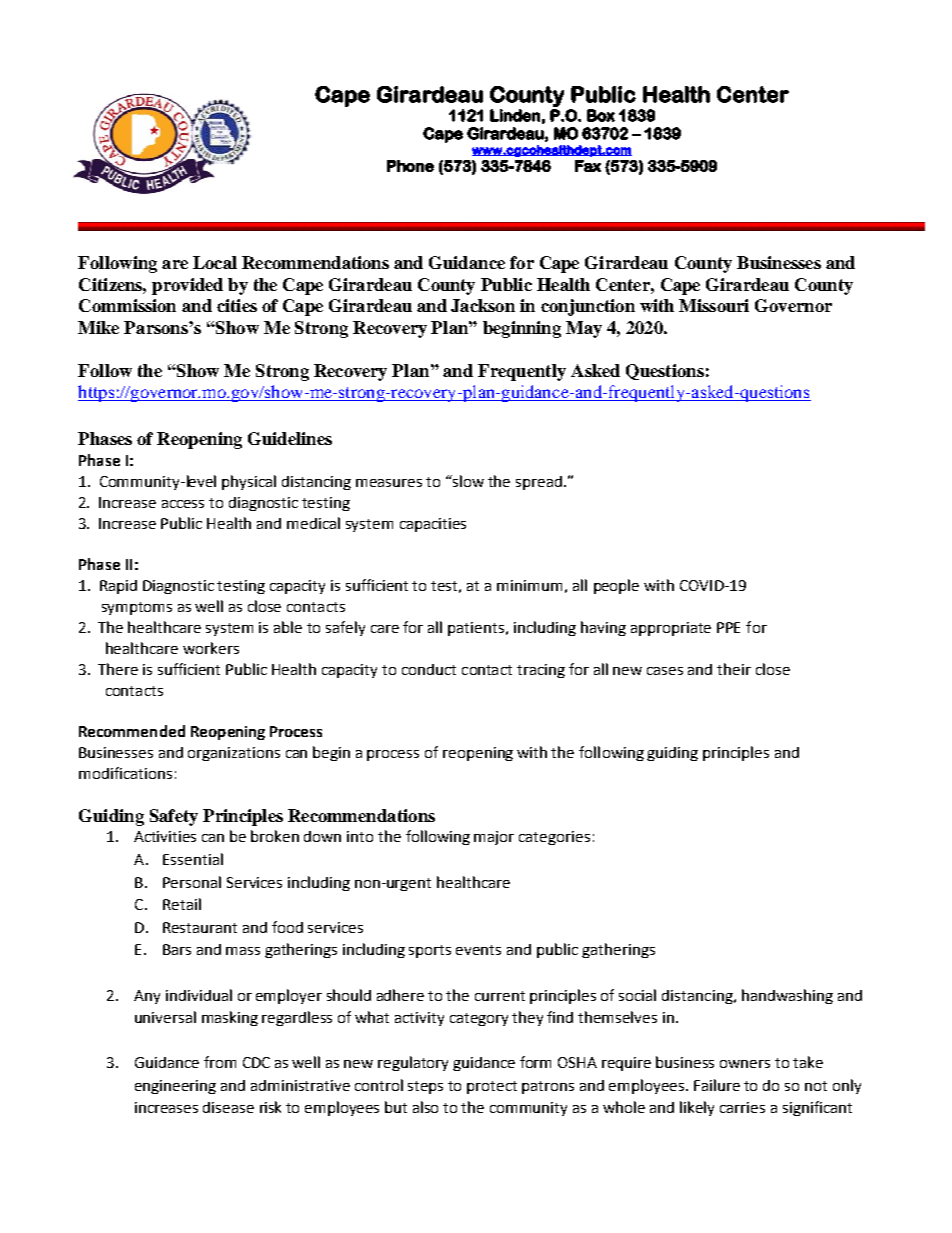 This screenshot has height=1233, width=952. I want to click on Linden, so click(515, 115).
